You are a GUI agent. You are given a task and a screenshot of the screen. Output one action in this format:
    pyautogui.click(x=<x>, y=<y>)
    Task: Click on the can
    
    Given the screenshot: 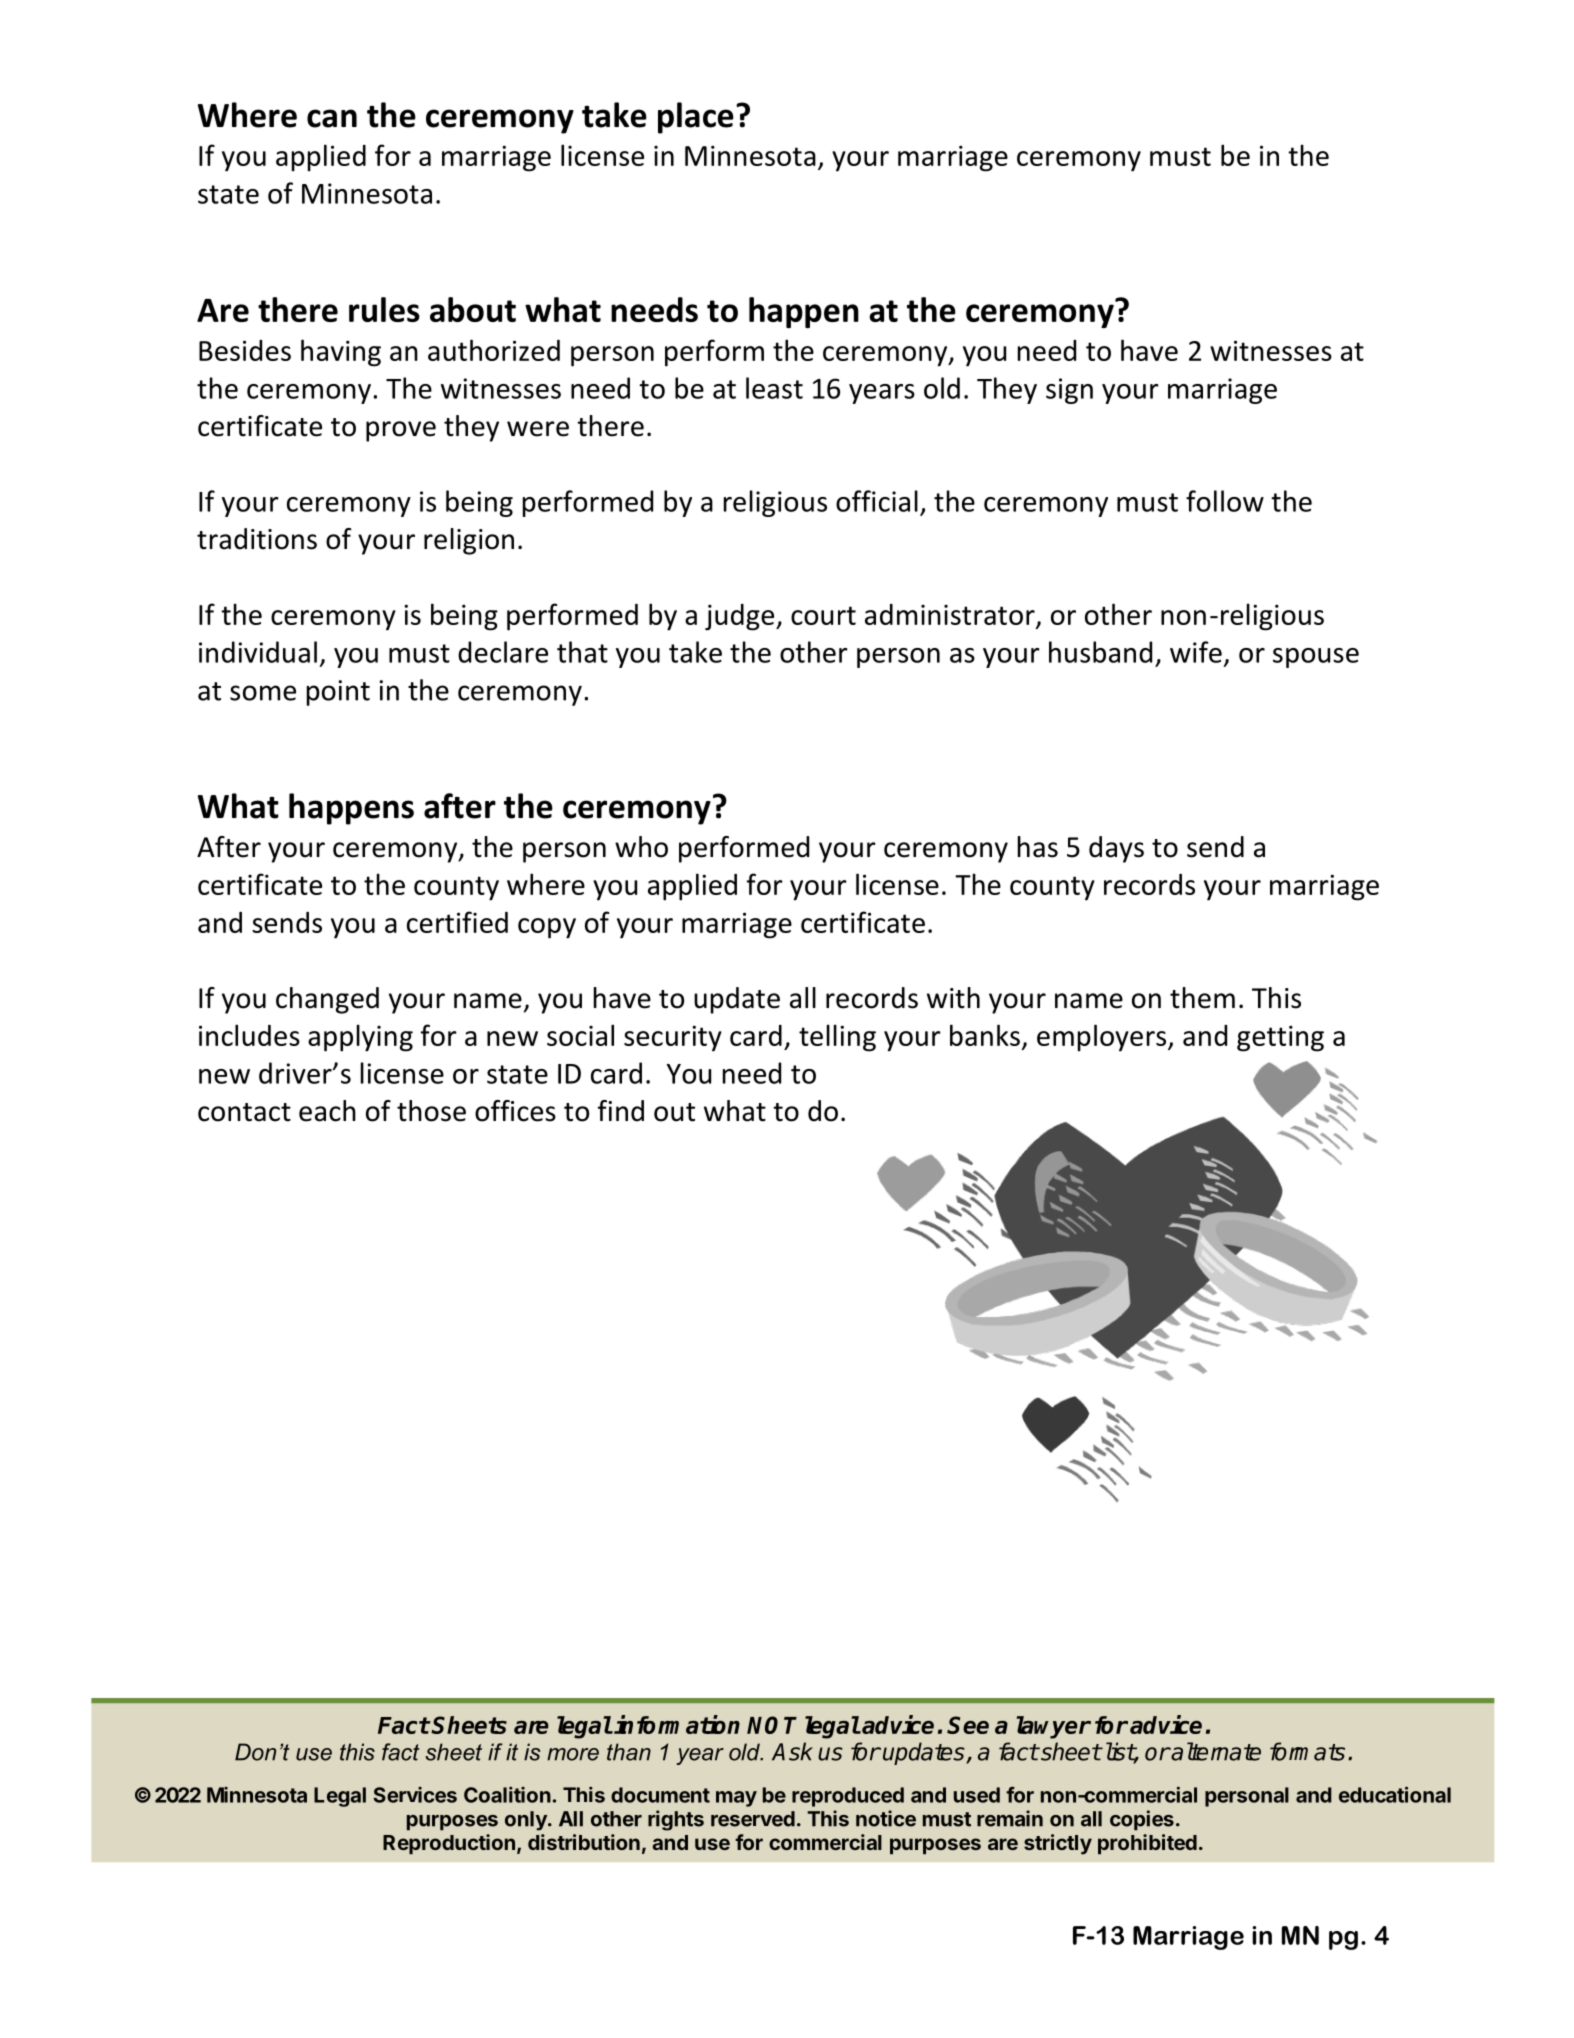 What is the action you would take?
    pyautogui.click(x=332, y=118)
